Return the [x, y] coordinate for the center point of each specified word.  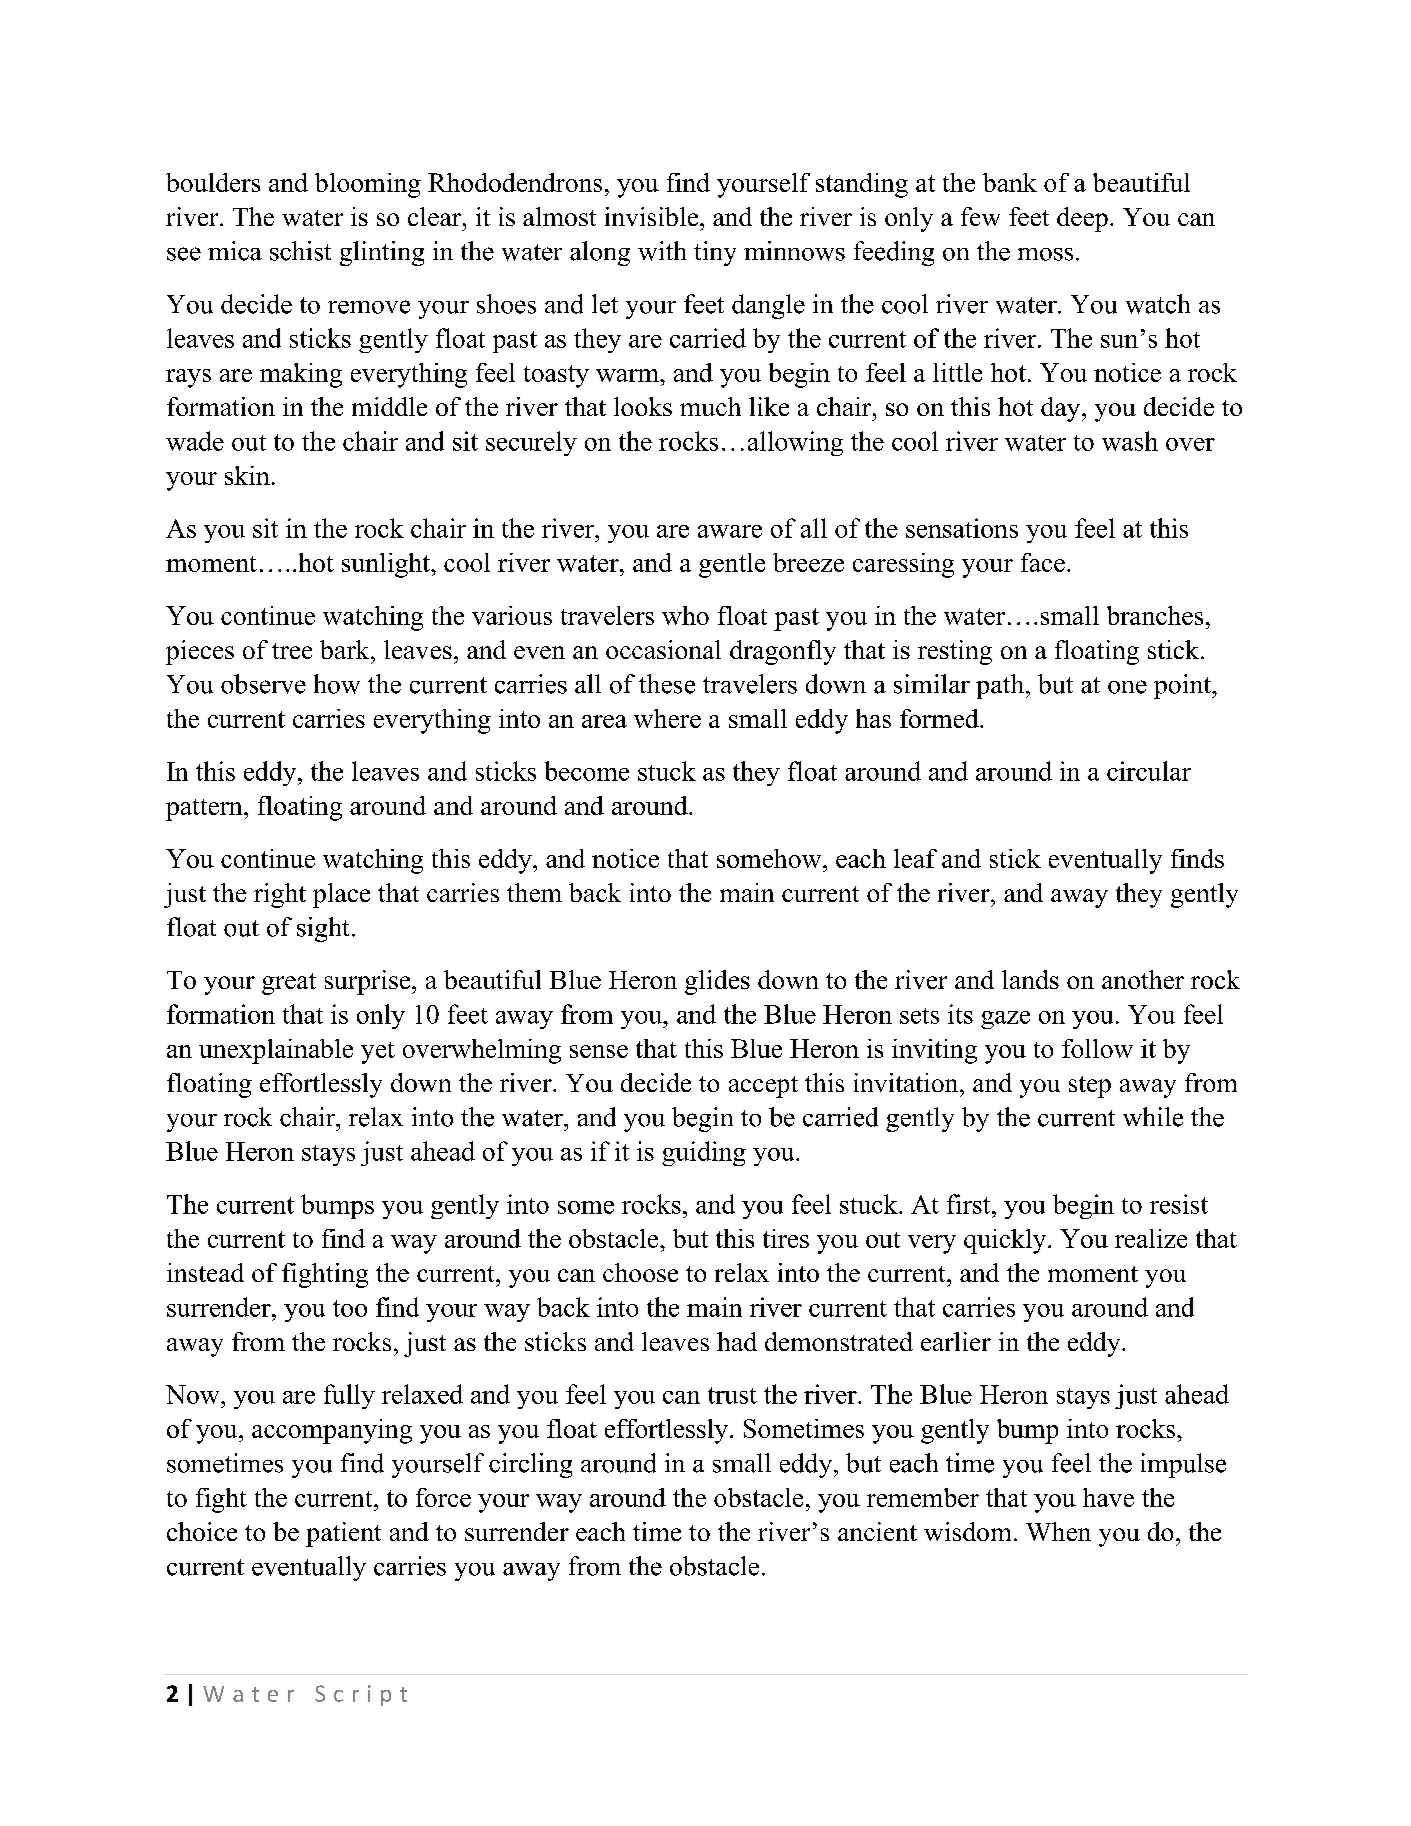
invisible [653, 216]
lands [1030, 979]
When [1058, 1531]
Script [361, 1695]
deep [1082, 219]
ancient [877, 1531]
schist [300, 251]
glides [717, 982]
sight [323, 929]
